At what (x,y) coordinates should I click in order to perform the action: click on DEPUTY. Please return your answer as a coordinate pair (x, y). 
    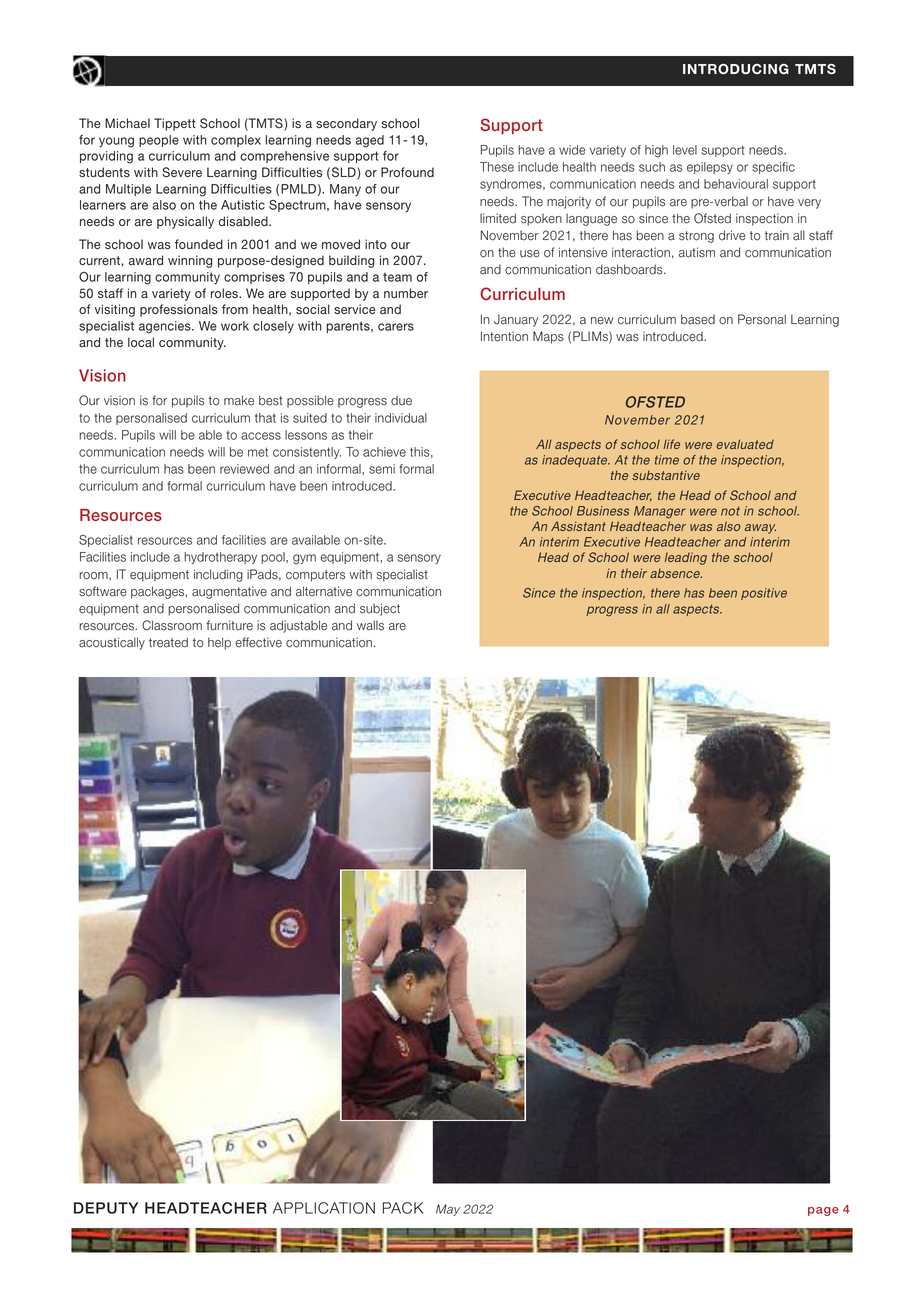
    Looking at the image, I should click on (106, 1208).
